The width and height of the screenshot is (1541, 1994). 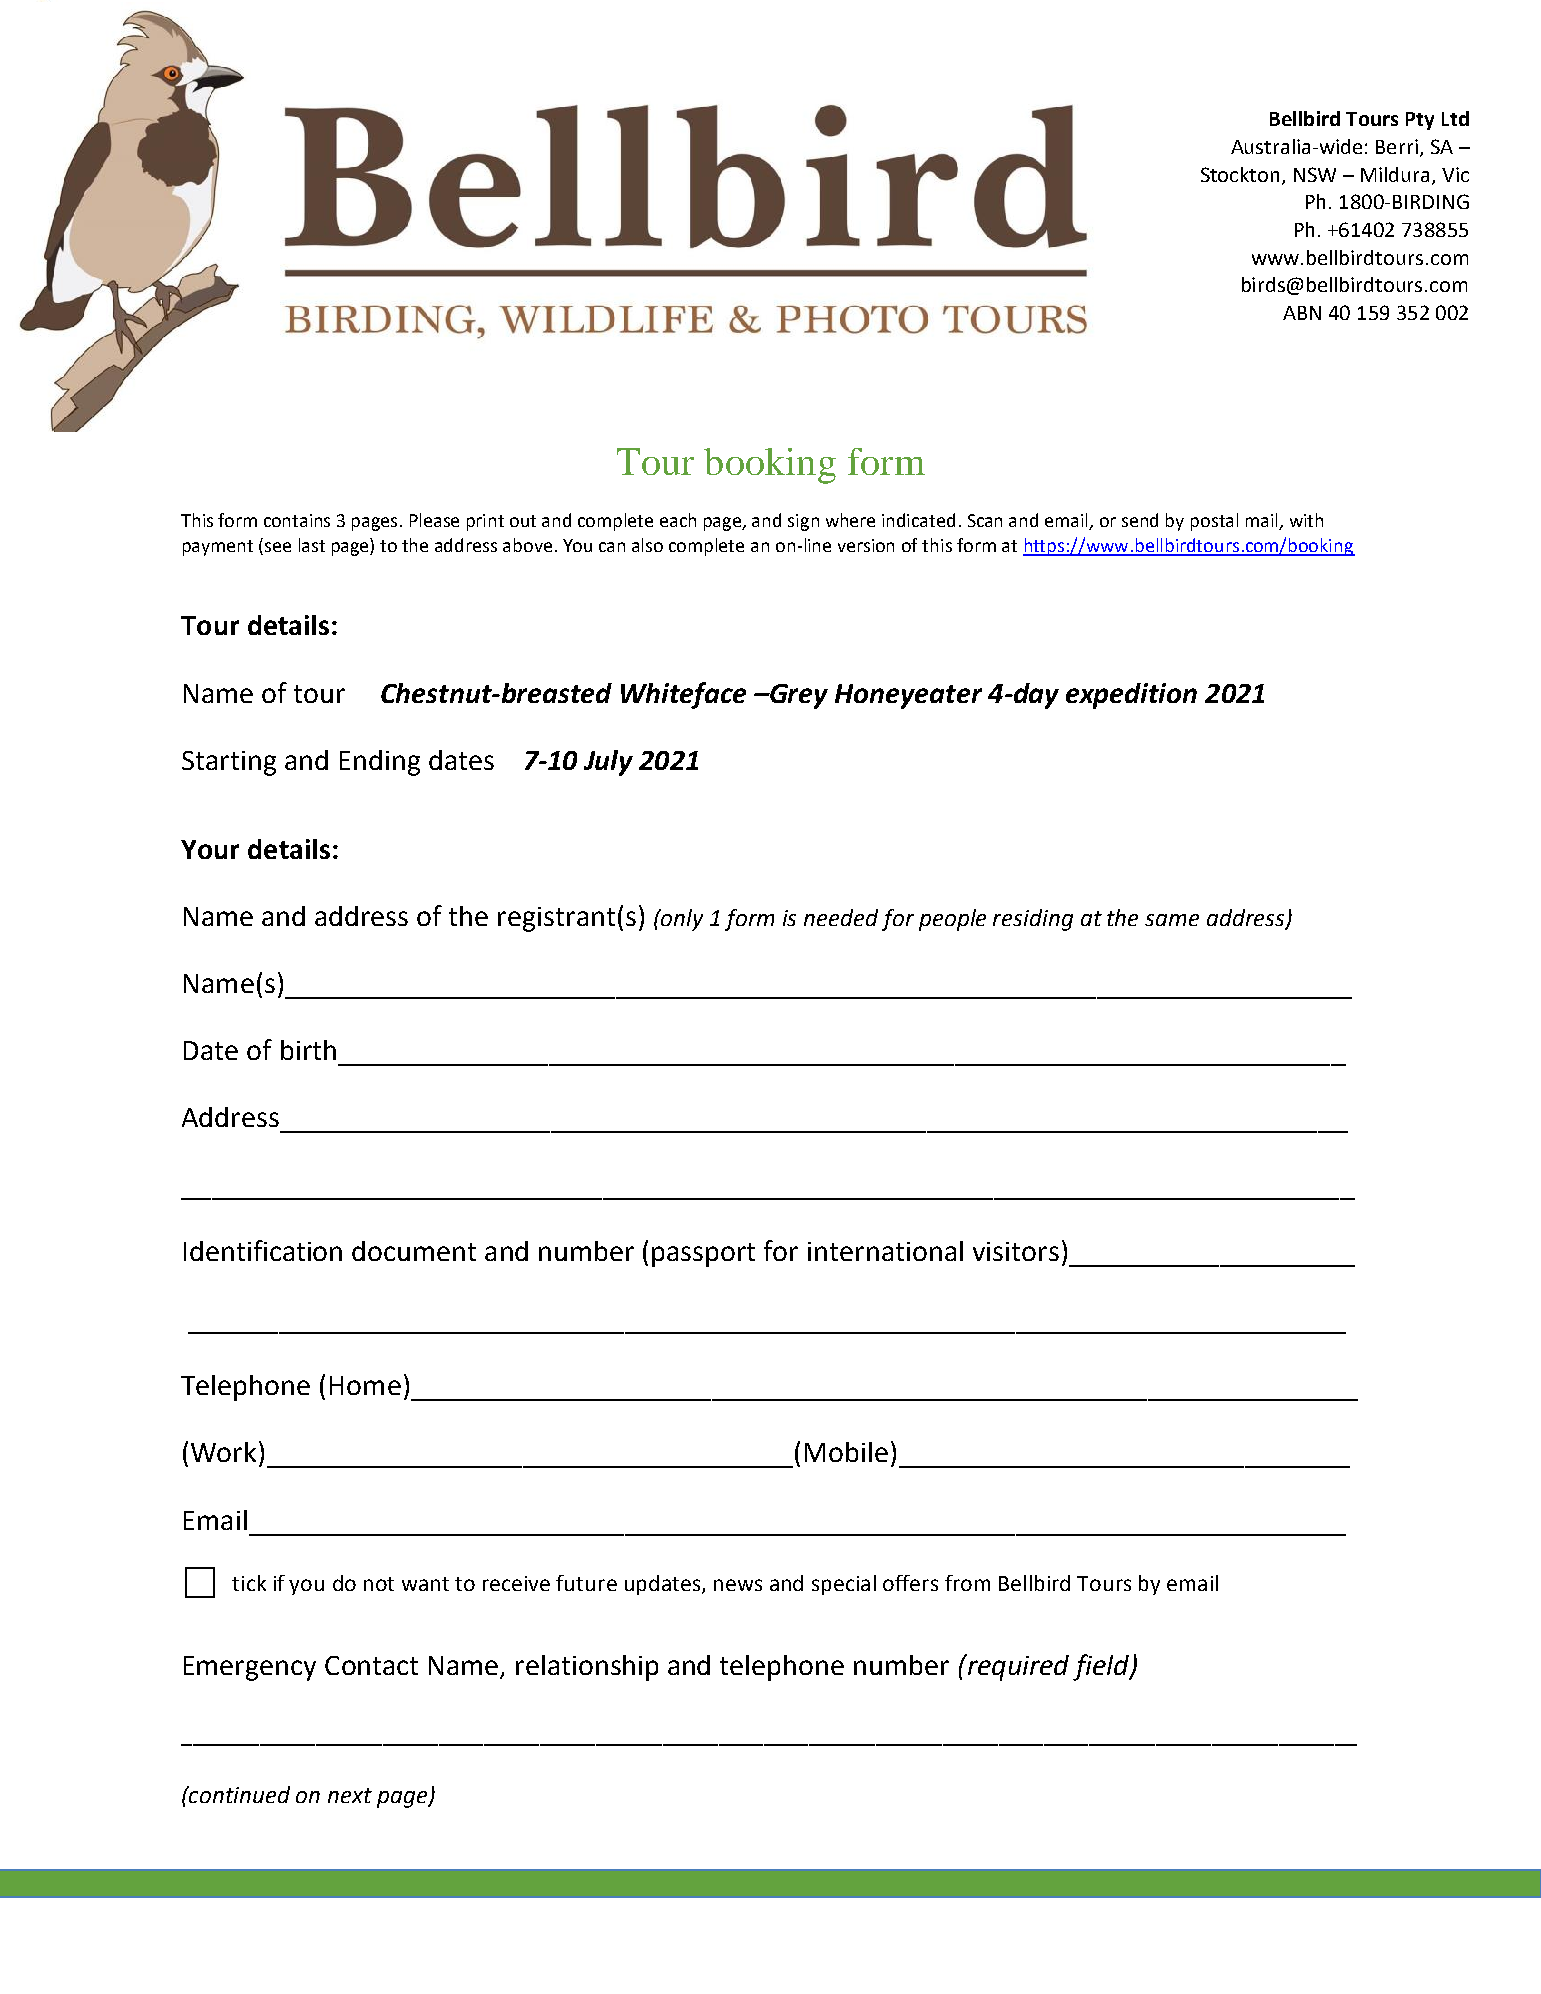 I want to click on international, so click(x=885, y=1251).
